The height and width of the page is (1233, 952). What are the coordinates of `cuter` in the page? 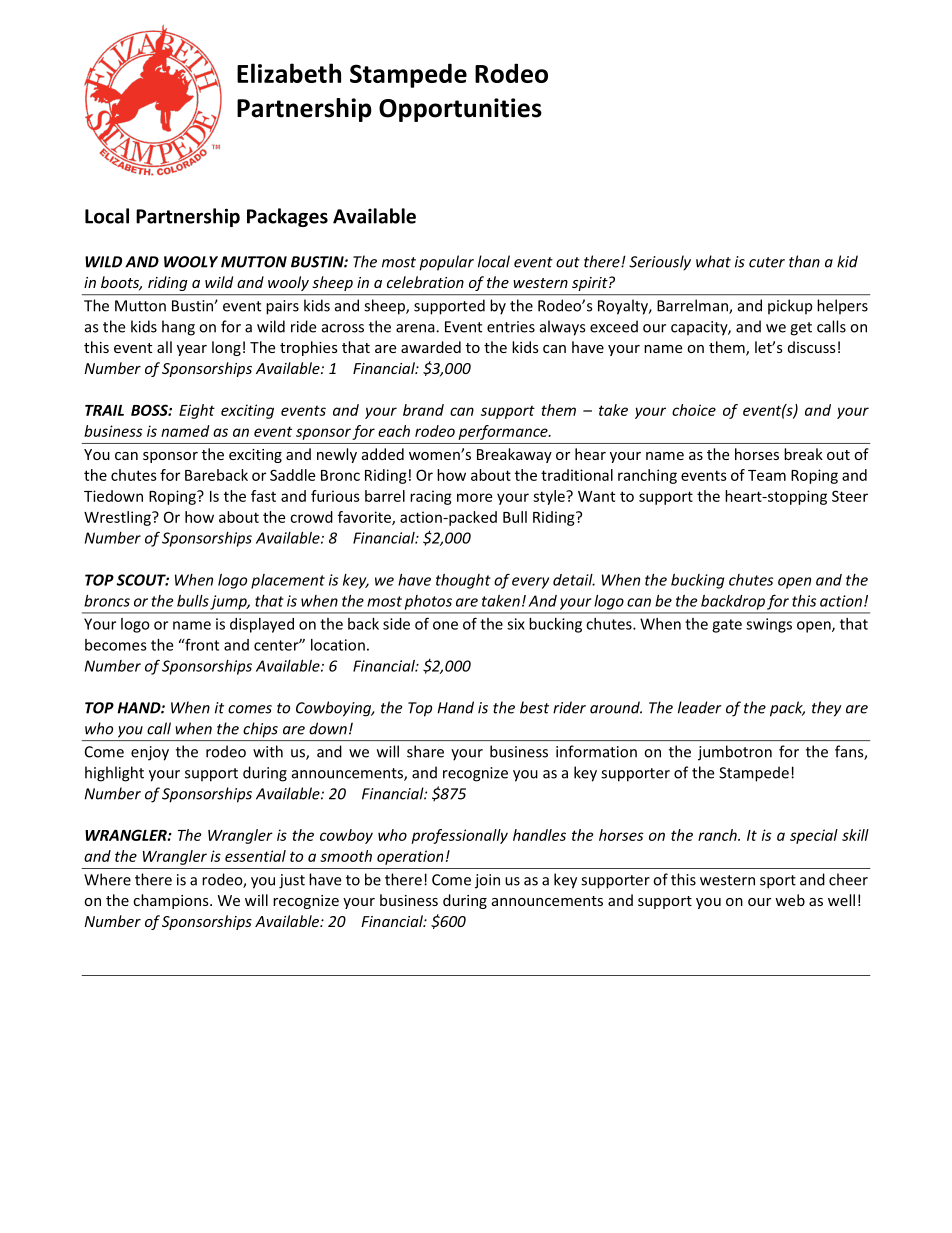 It's located at (767, 262).
